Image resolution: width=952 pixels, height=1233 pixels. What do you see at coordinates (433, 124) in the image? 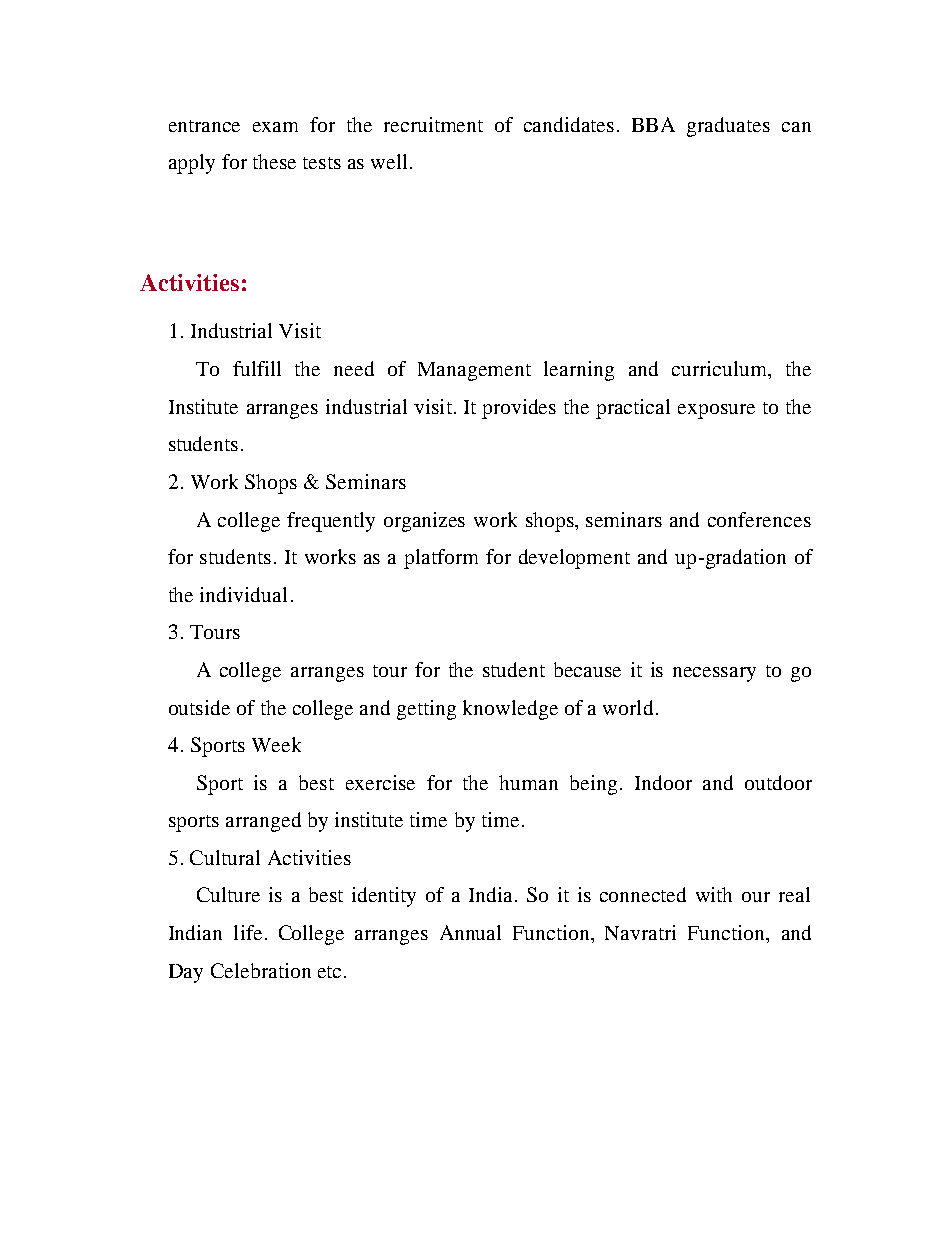
I see `recruitment` at bounding box center [433, 124].
